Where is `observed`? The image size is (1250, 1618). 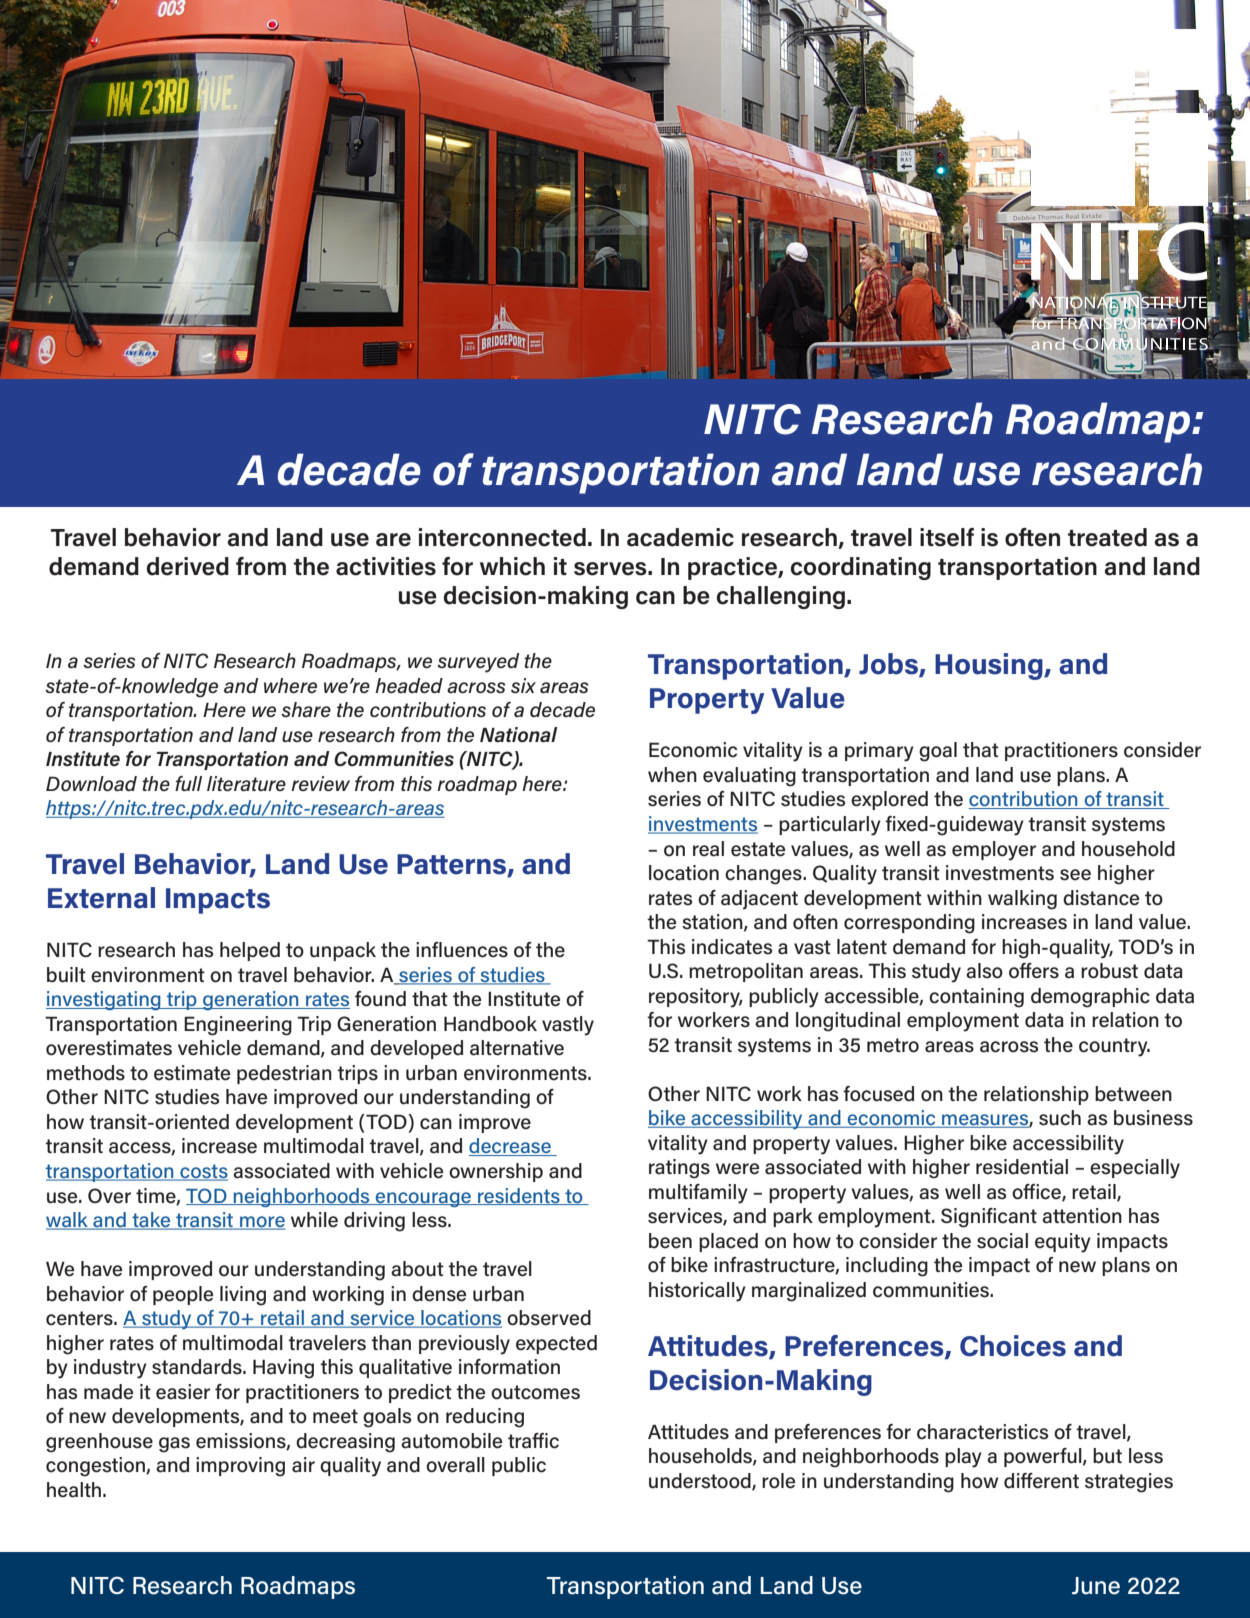 observed is located at coordinates (549, 1318).
